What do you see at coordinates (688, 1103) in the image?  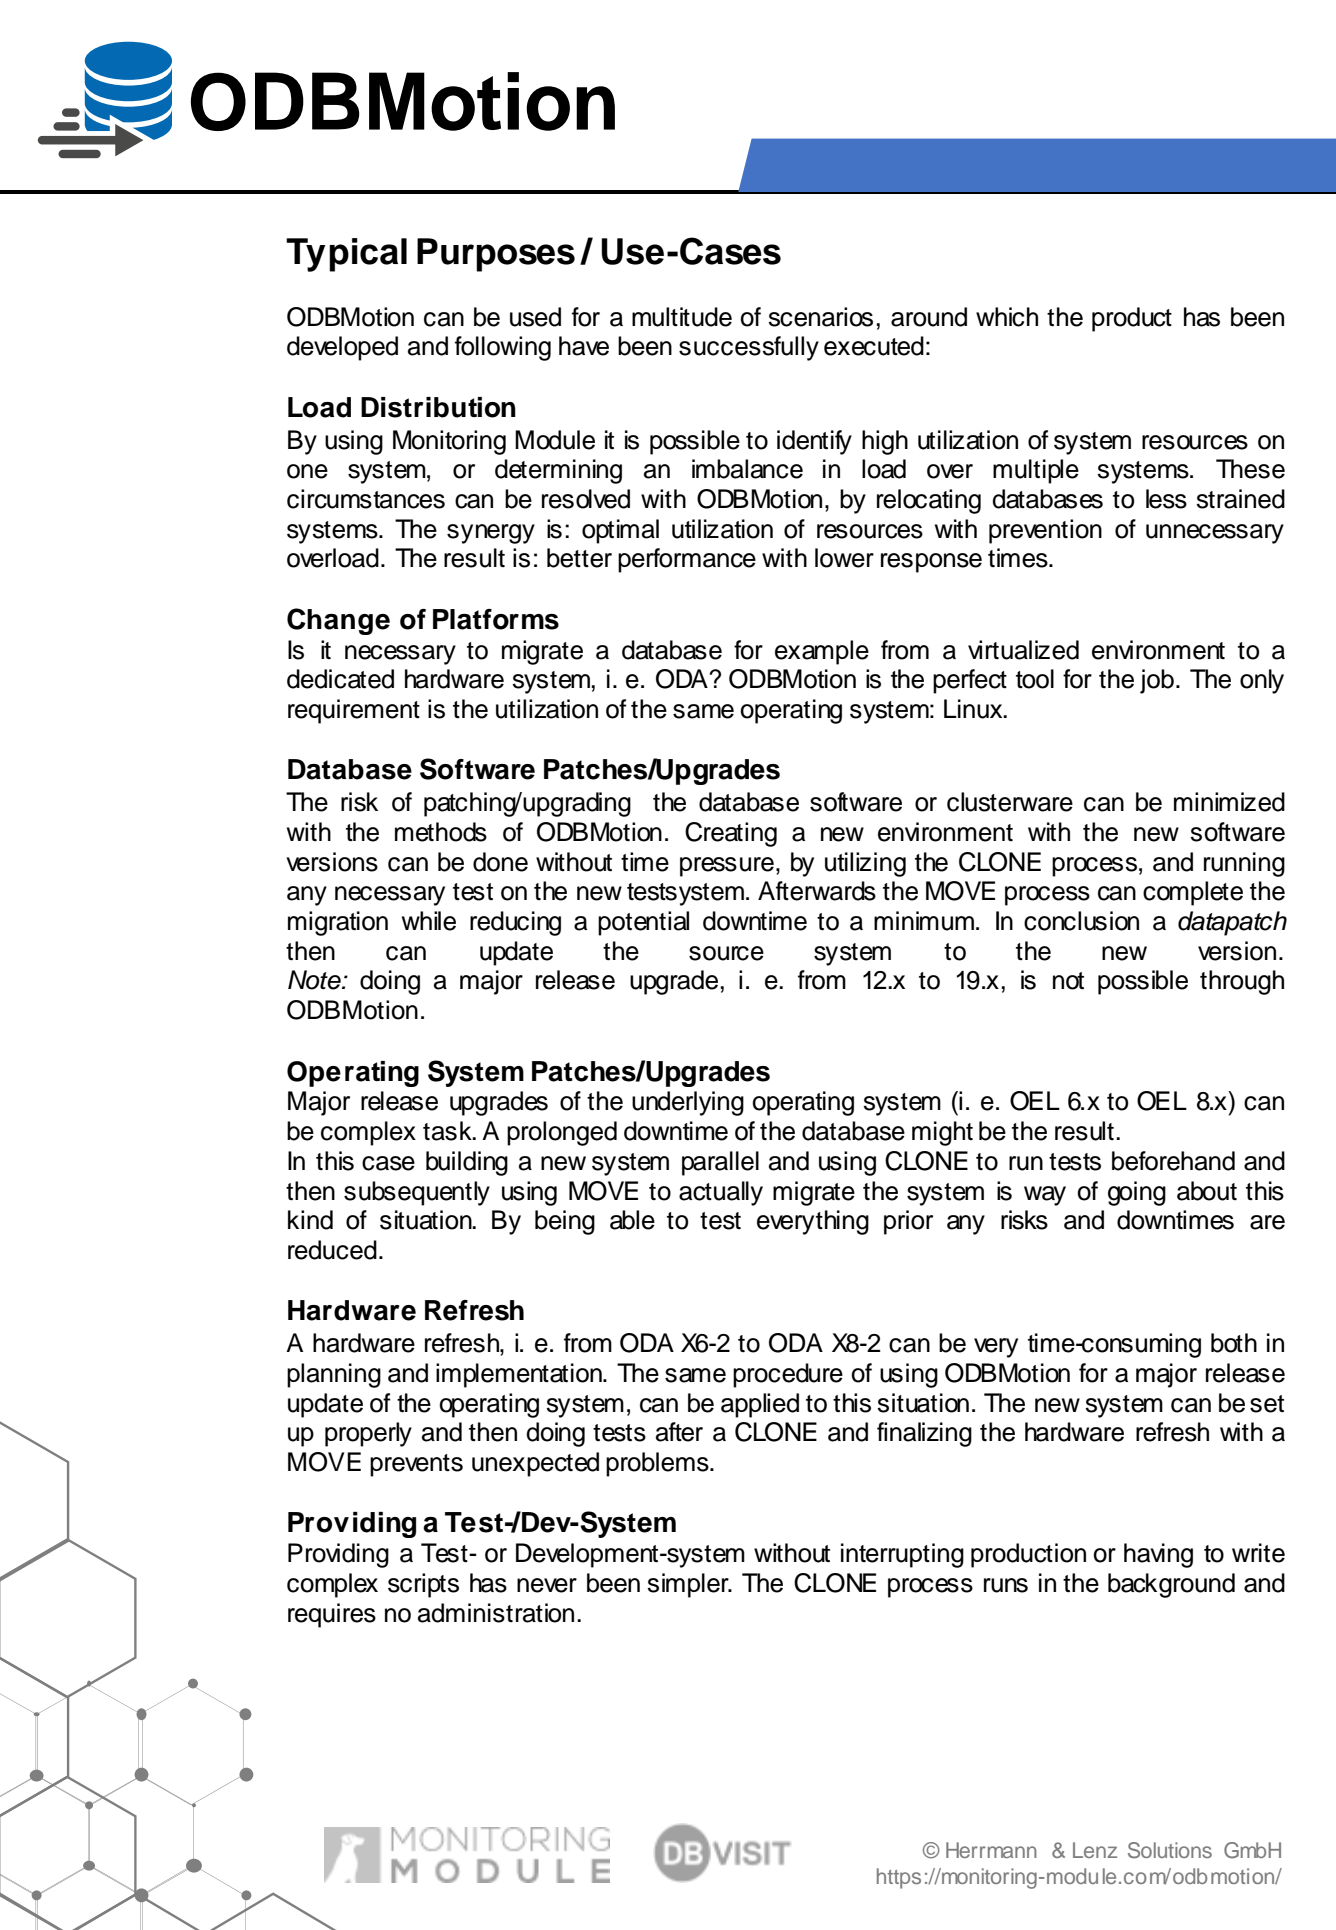 I see `underlying` at bounding box center [688, 1103].
